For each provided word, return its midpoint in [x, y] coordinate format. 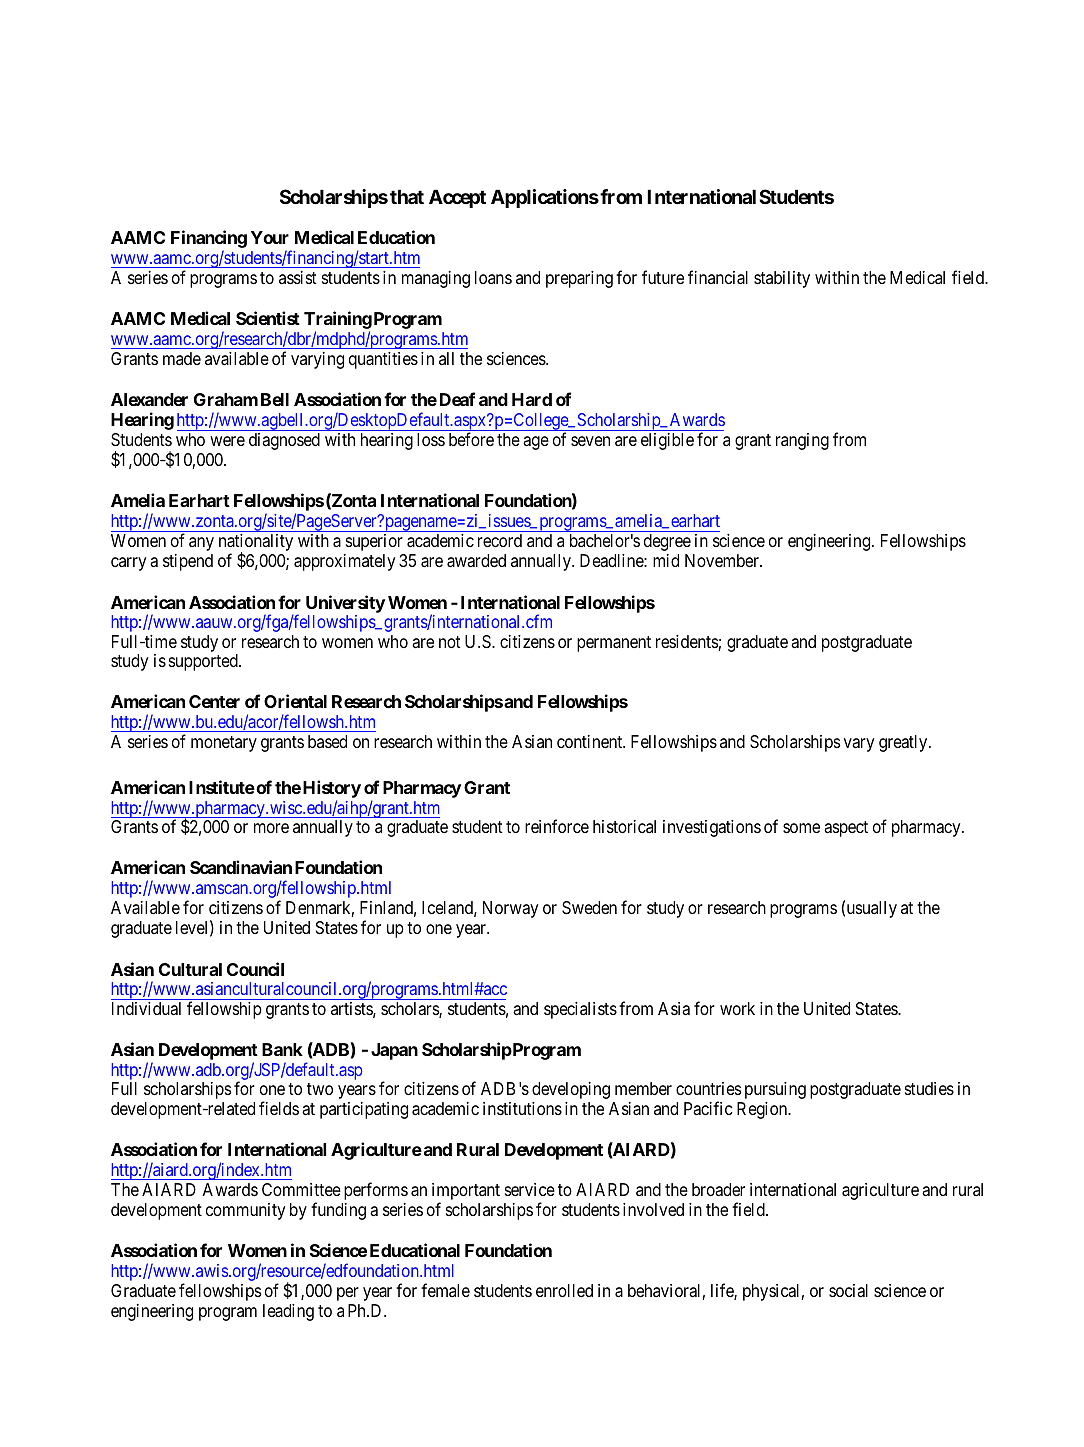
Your [270, 237]
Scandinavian [241, 867]
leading [288, 1312]
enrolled [564, 1290]
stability [782, 279]
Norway [510, 909]
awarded [476, 561]
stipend [188, 562]
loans [493, 277]
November [723, 560]
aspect [846, 829]
